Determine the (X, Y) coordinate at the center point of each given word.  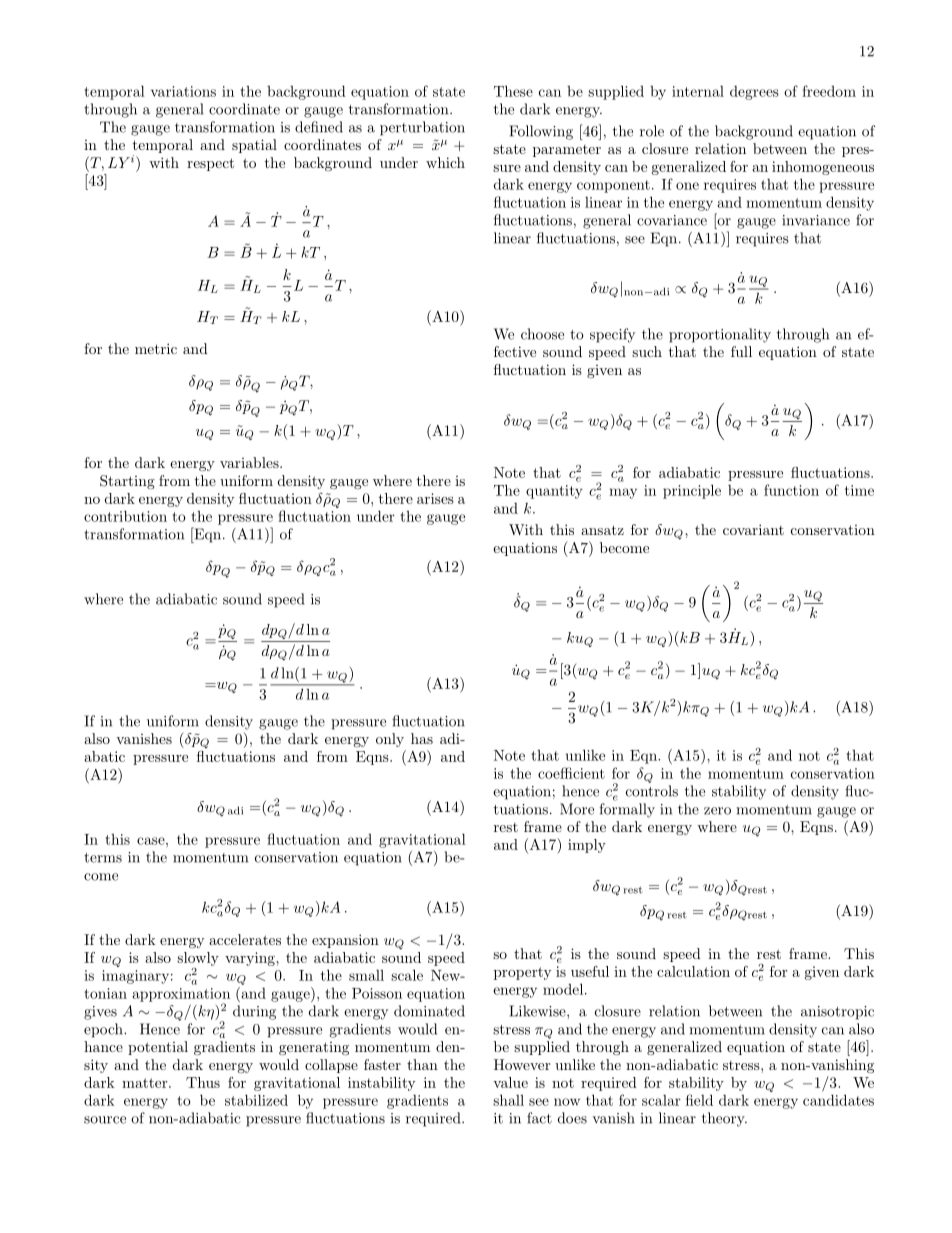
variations (183, 91)
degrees (754, 93)
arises (435, 498)
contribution (125, 516)
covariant (753, 529)
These (513, 91)
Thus (203, 1082)
